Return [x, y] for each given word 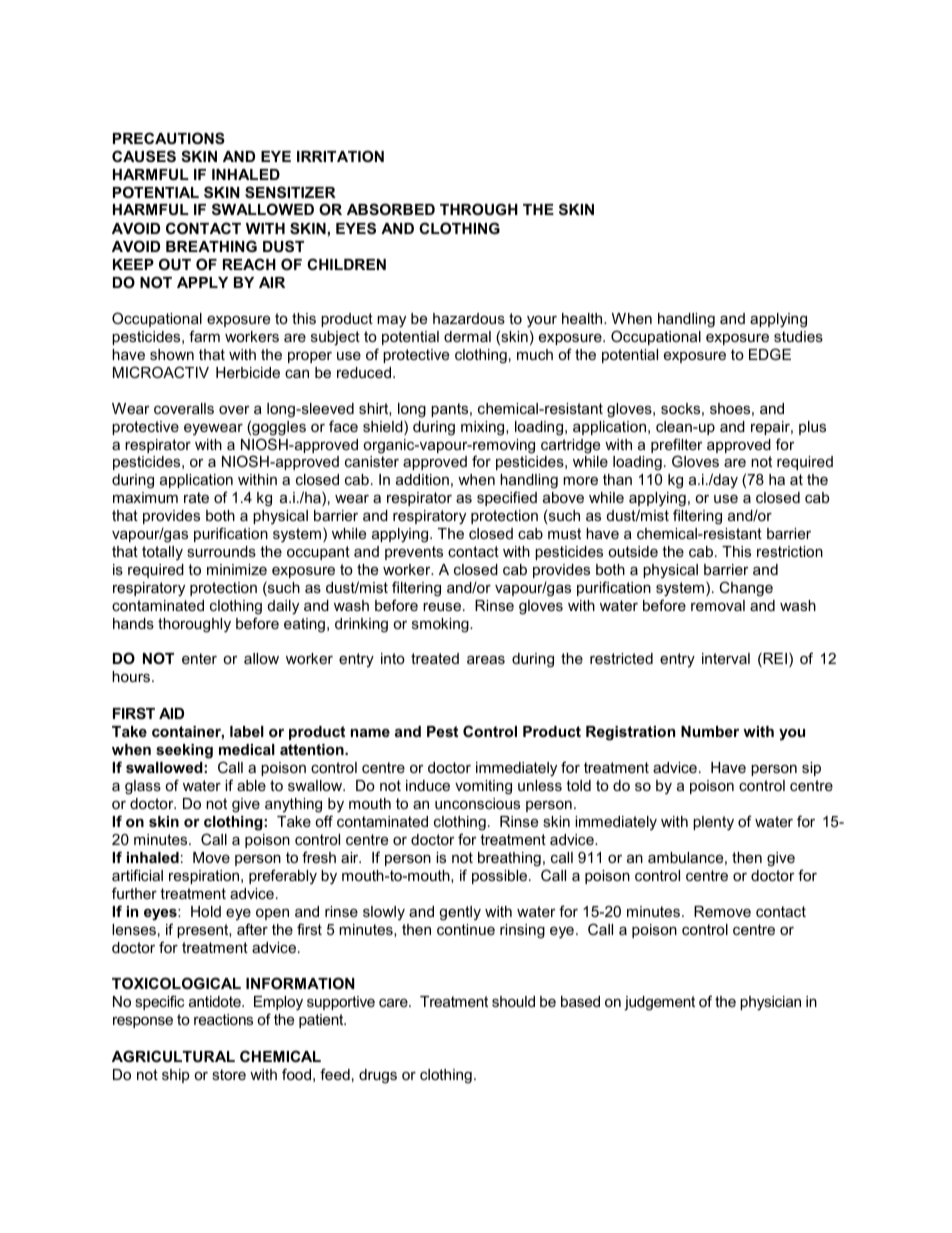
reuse [442, 607]
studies [798, 336]
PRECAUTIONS [169, 138]
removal [718, 605]
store [229, 1074]
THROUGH [479, 209]
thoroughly [194, 625]
